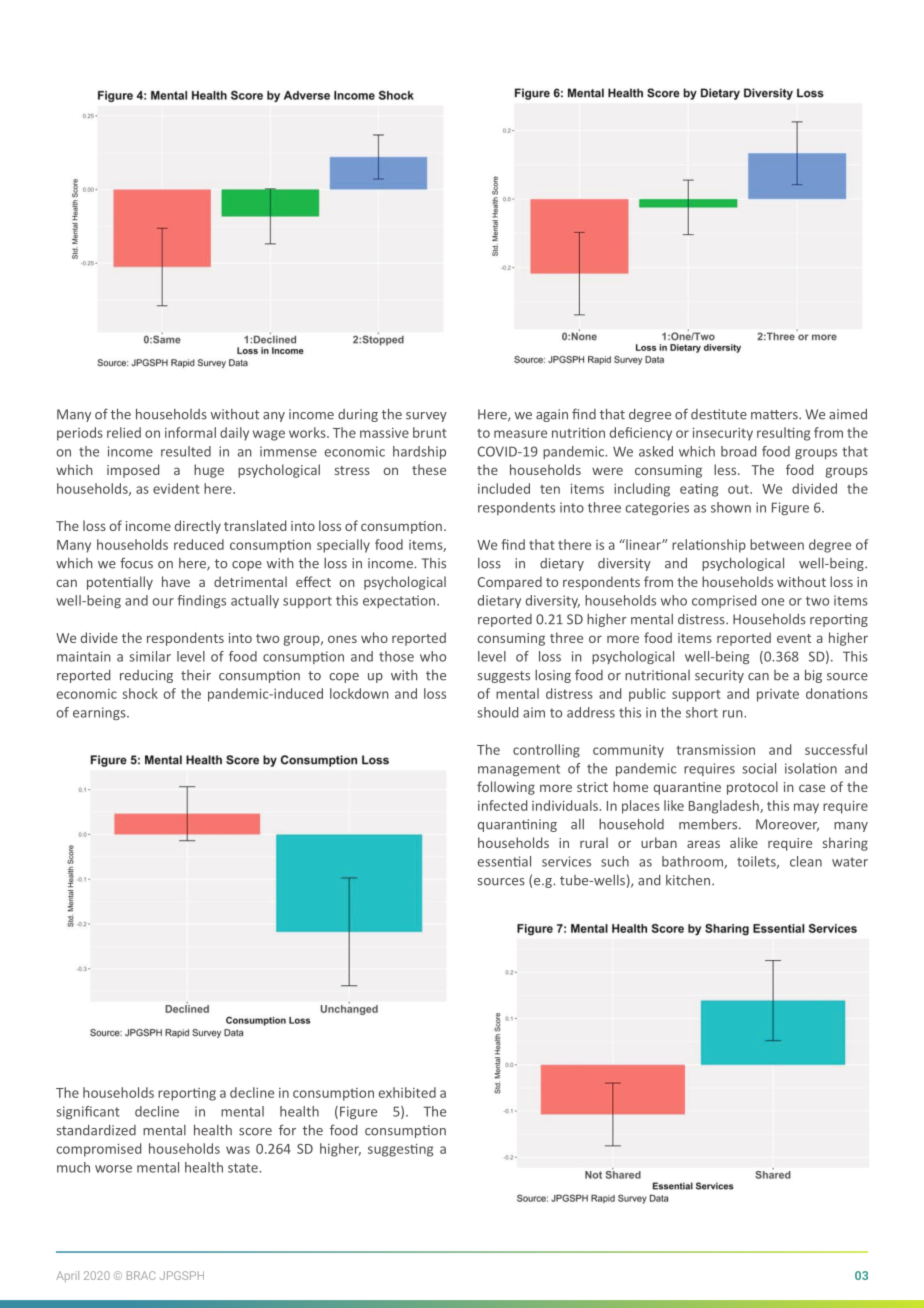  I want to click on kitchen, so click(689, 880).
